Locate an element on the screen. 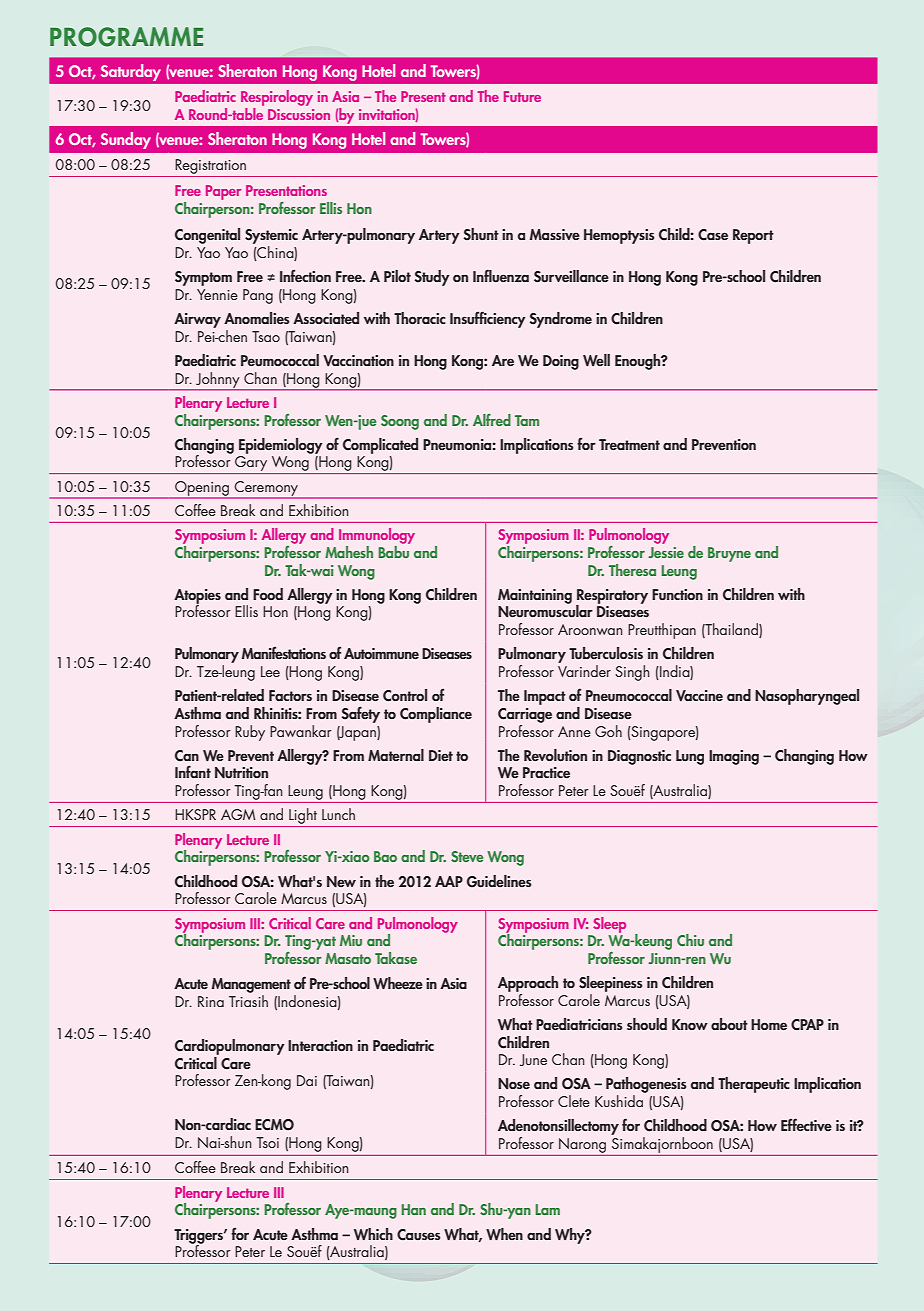 The width and height of the screenshot is (924, 1311). AGM is located at coordinates (238, 814).
